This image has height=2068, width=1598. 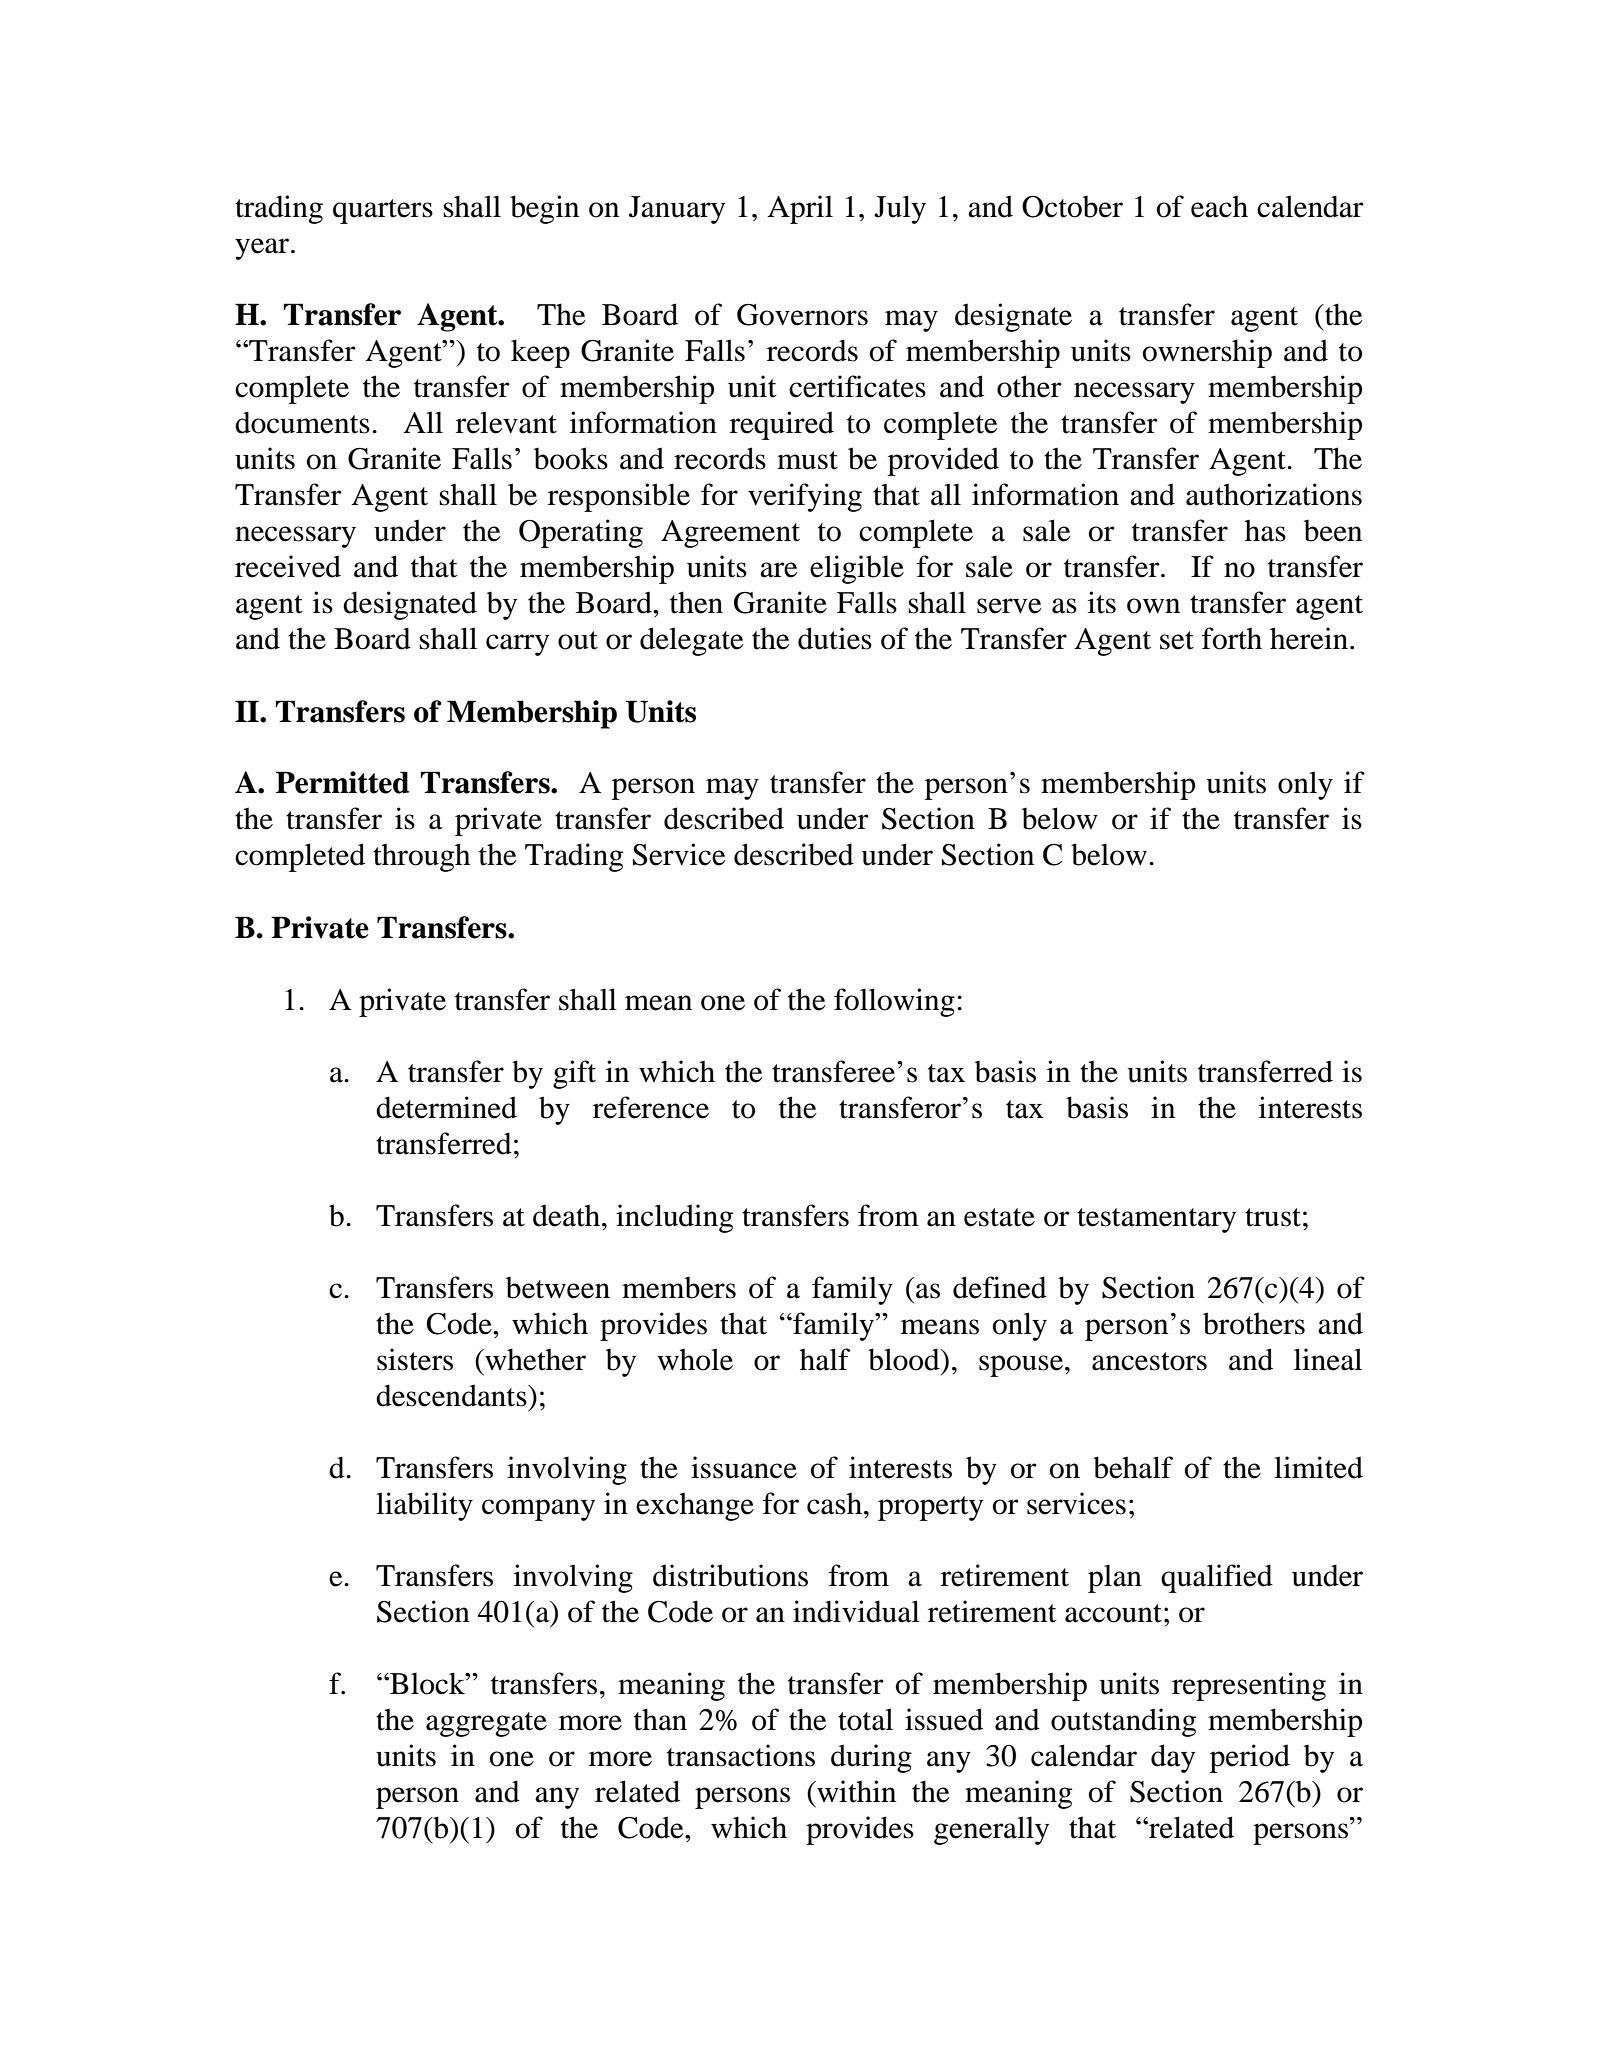 What do you see at coordinates (486, 1724) in the image?
I see `aggregate` at bounding box center [486, 1724].
